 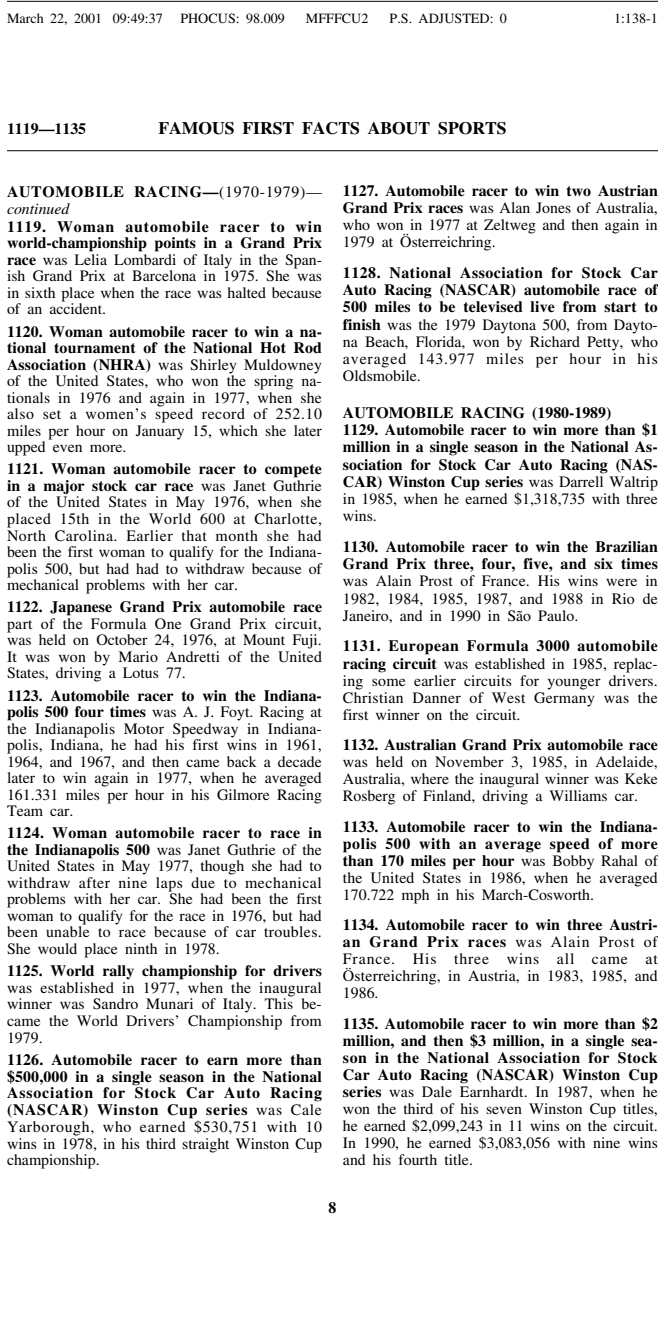 I want to click on decade, so click(x=299, y=761).
